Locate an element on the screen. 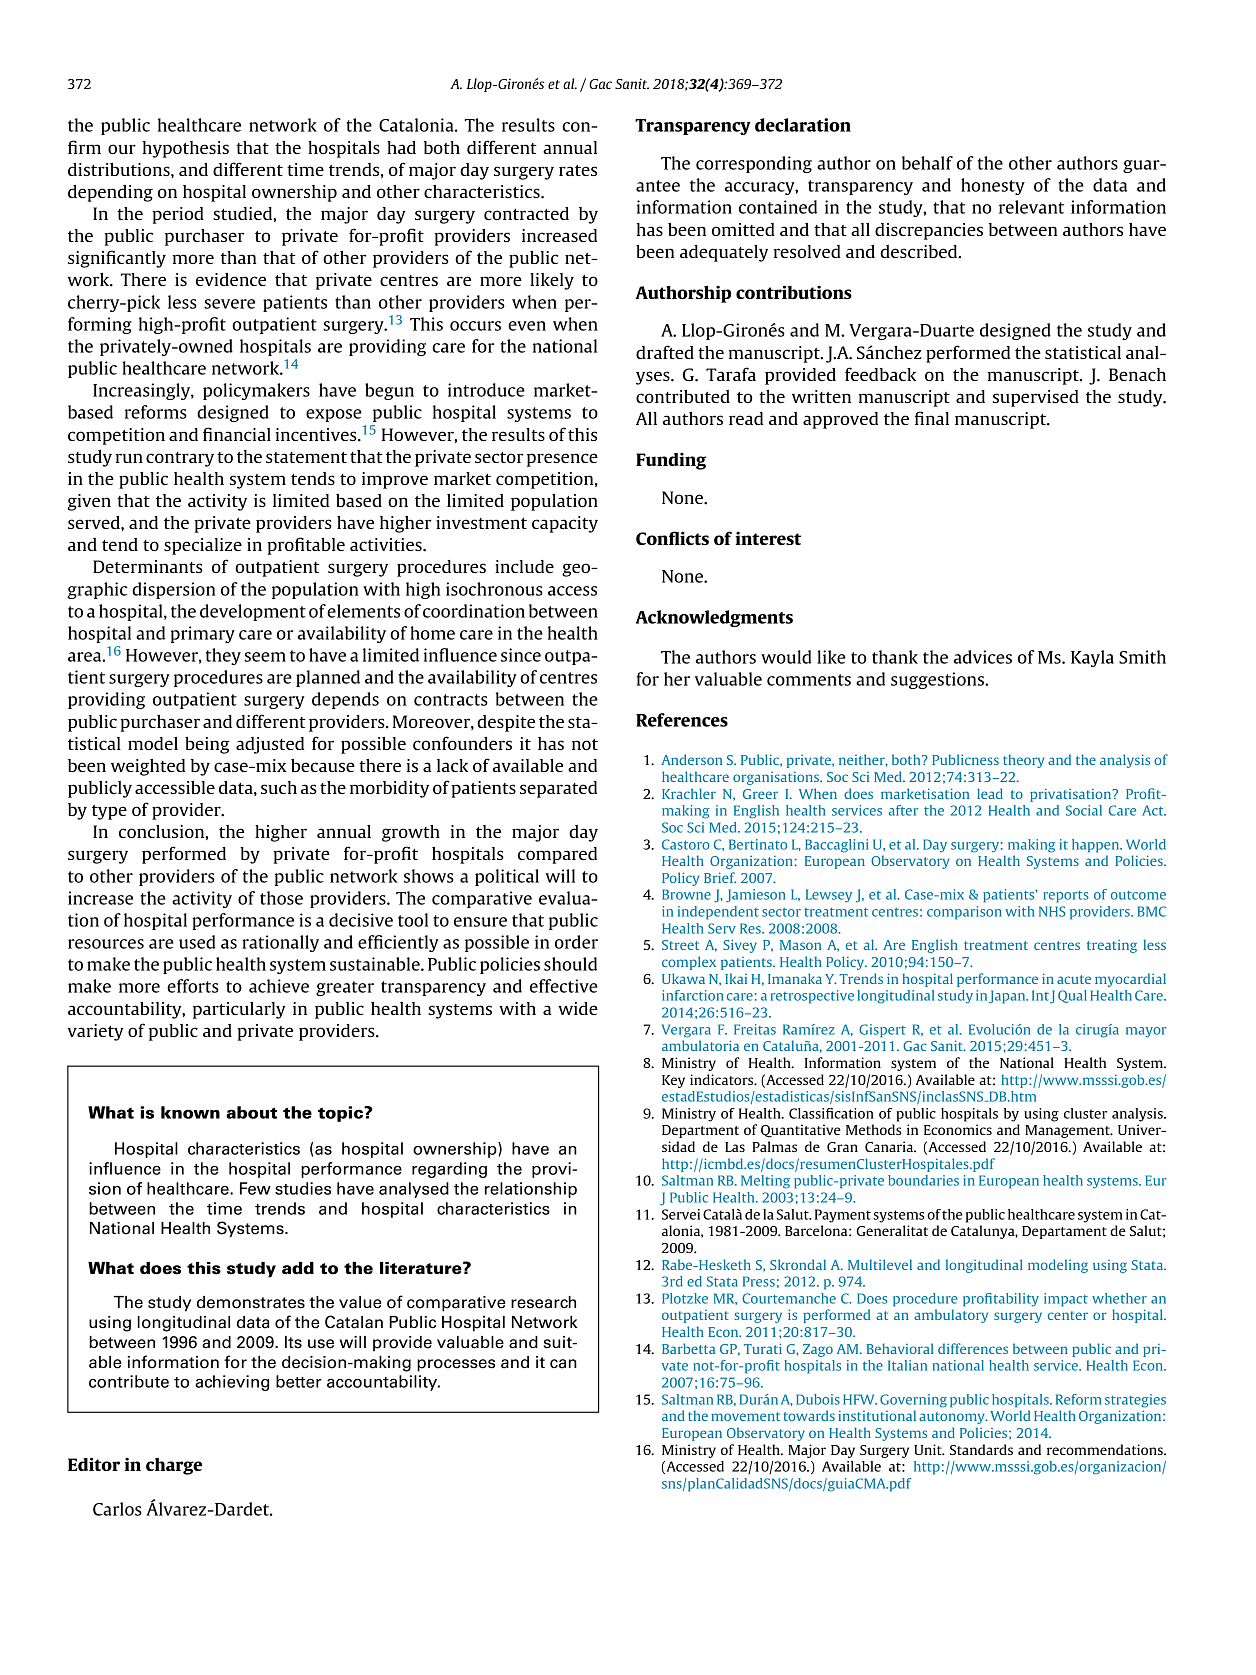 This screenshot has width=1256, height=1675. charge is located at coordinates (174, 1466).
